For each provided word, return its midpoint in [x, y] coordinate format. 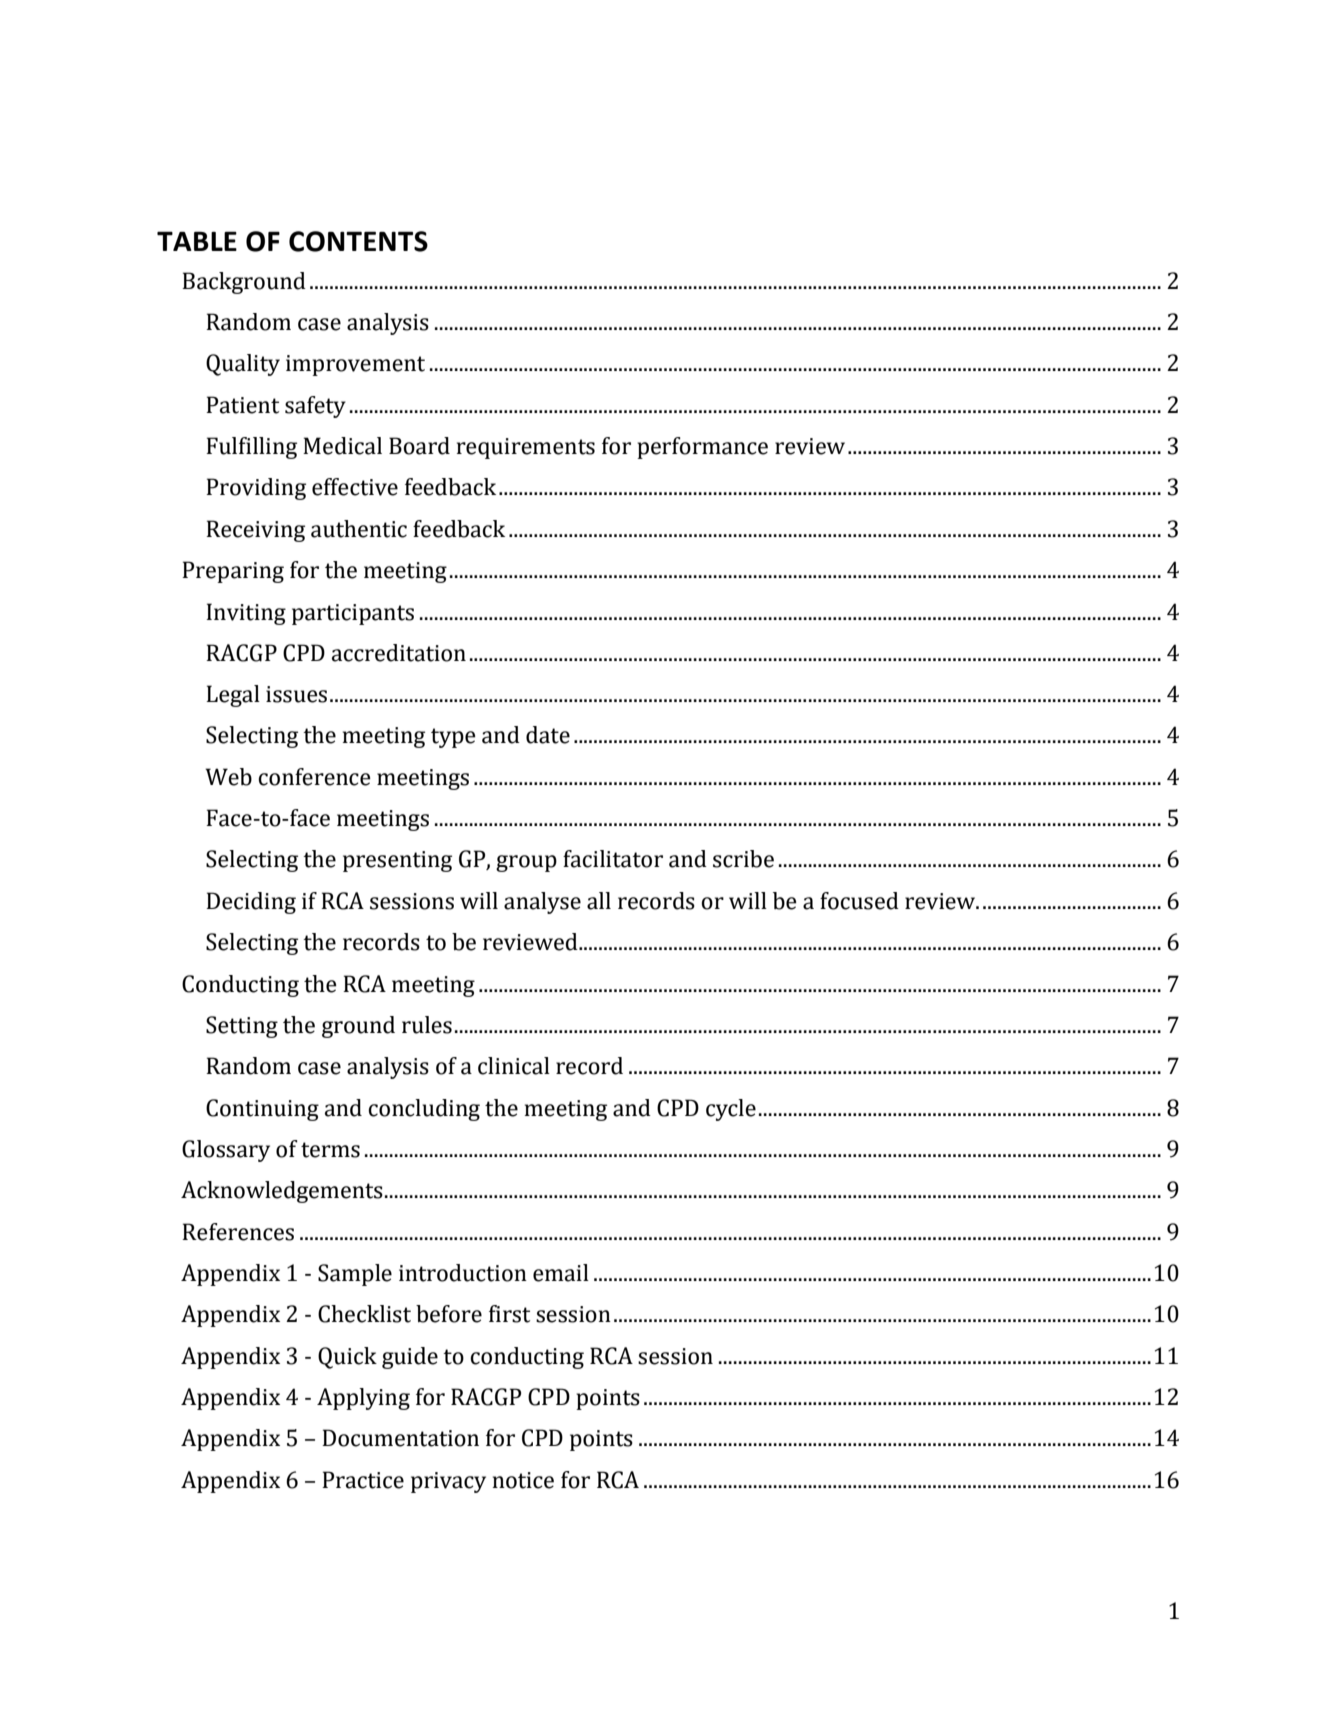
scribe [743, 859]
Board [419, 446]
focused [859, 901]
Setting [242, 1027]
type [453, 738]
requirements [526, 448]
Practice [363, 1480]
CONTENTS [358, 241]
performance [702, 448]
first [509, 1314]
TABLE [197, 241]
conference [314, 777]
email [561, 1273]
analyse [542, 903]
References [238, 1232]
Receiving [255, 531]
